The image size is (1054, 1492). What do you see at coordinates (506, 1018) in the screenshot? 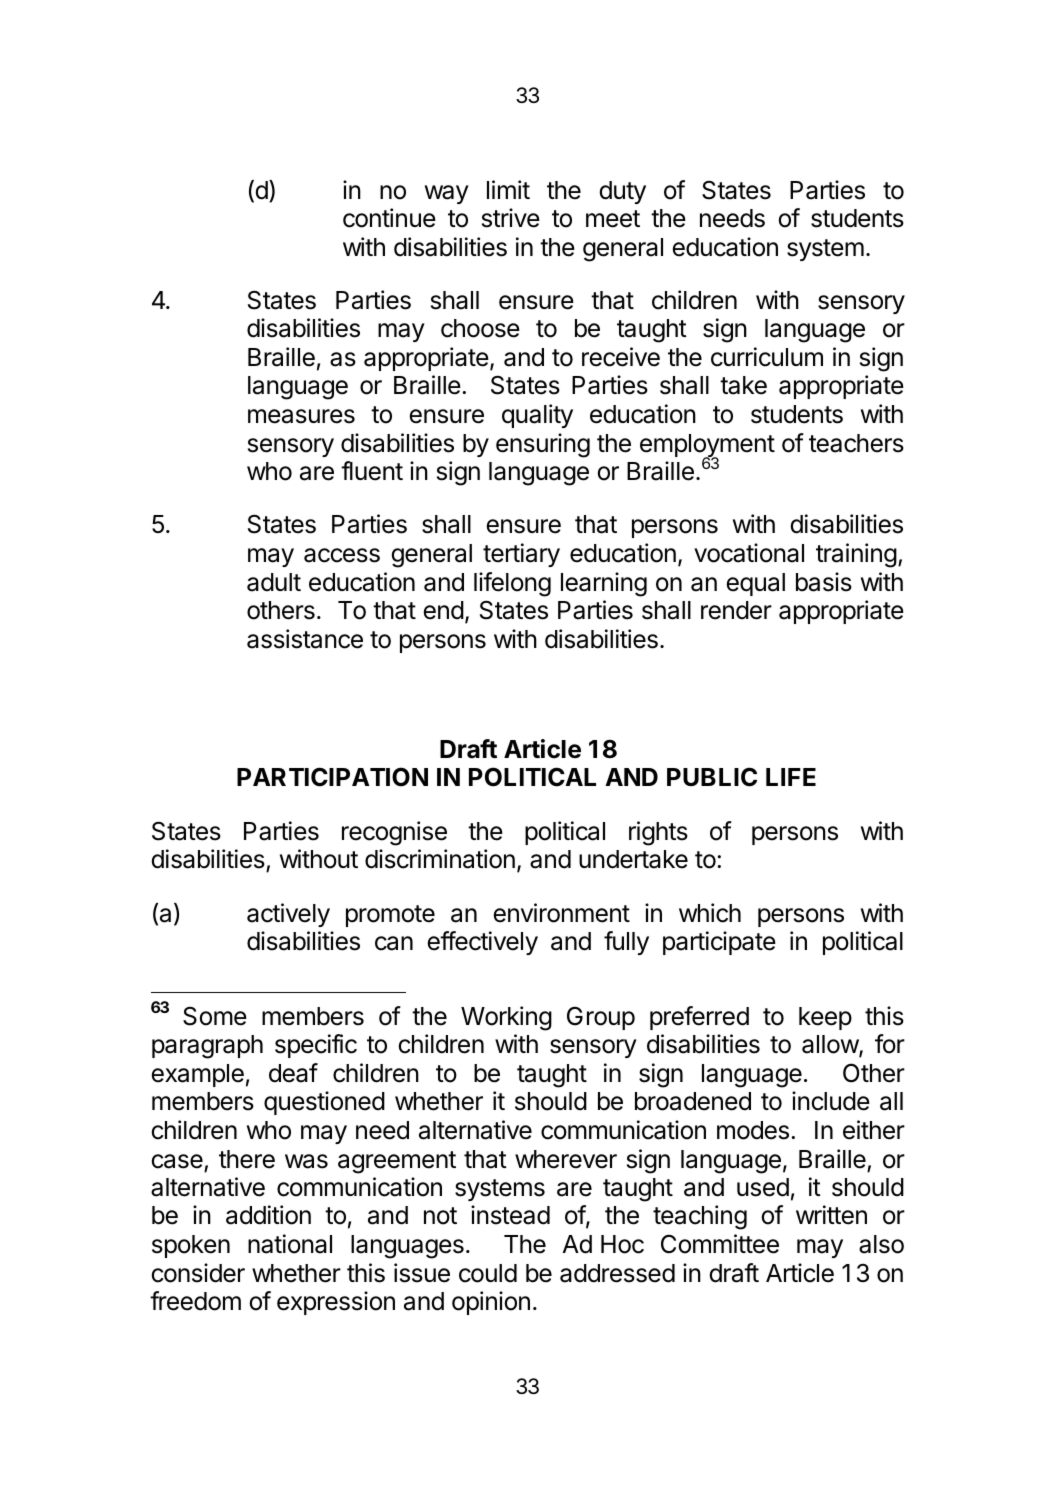
I see `Working` at bounding box center [506, 1018].
